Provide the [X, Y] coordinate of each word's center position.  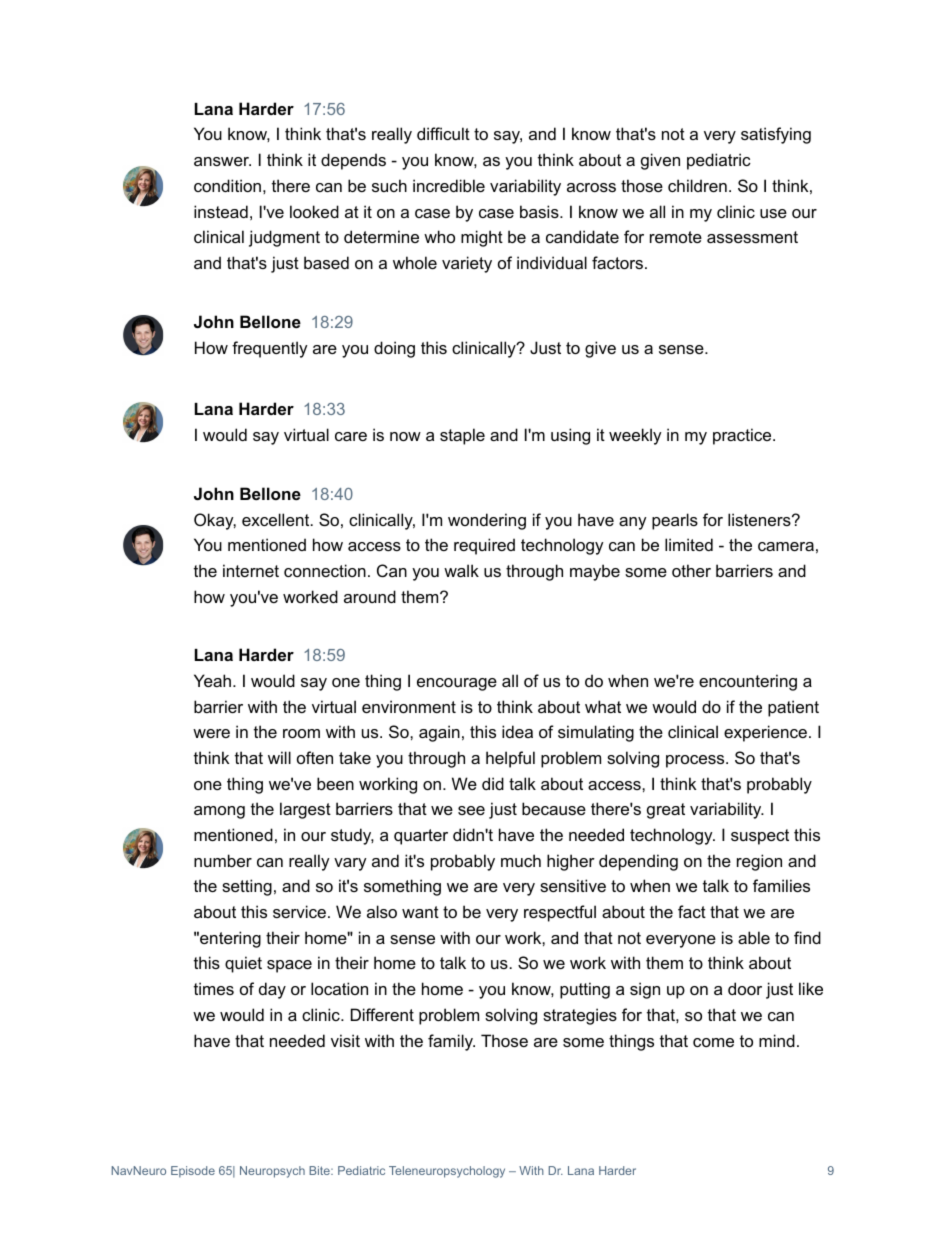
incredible [449, 185]
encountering [748, 682]
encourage [457, 684]
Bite [320, 1170]
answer [222, 161]
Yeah [212, 680]
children [697, 185]
